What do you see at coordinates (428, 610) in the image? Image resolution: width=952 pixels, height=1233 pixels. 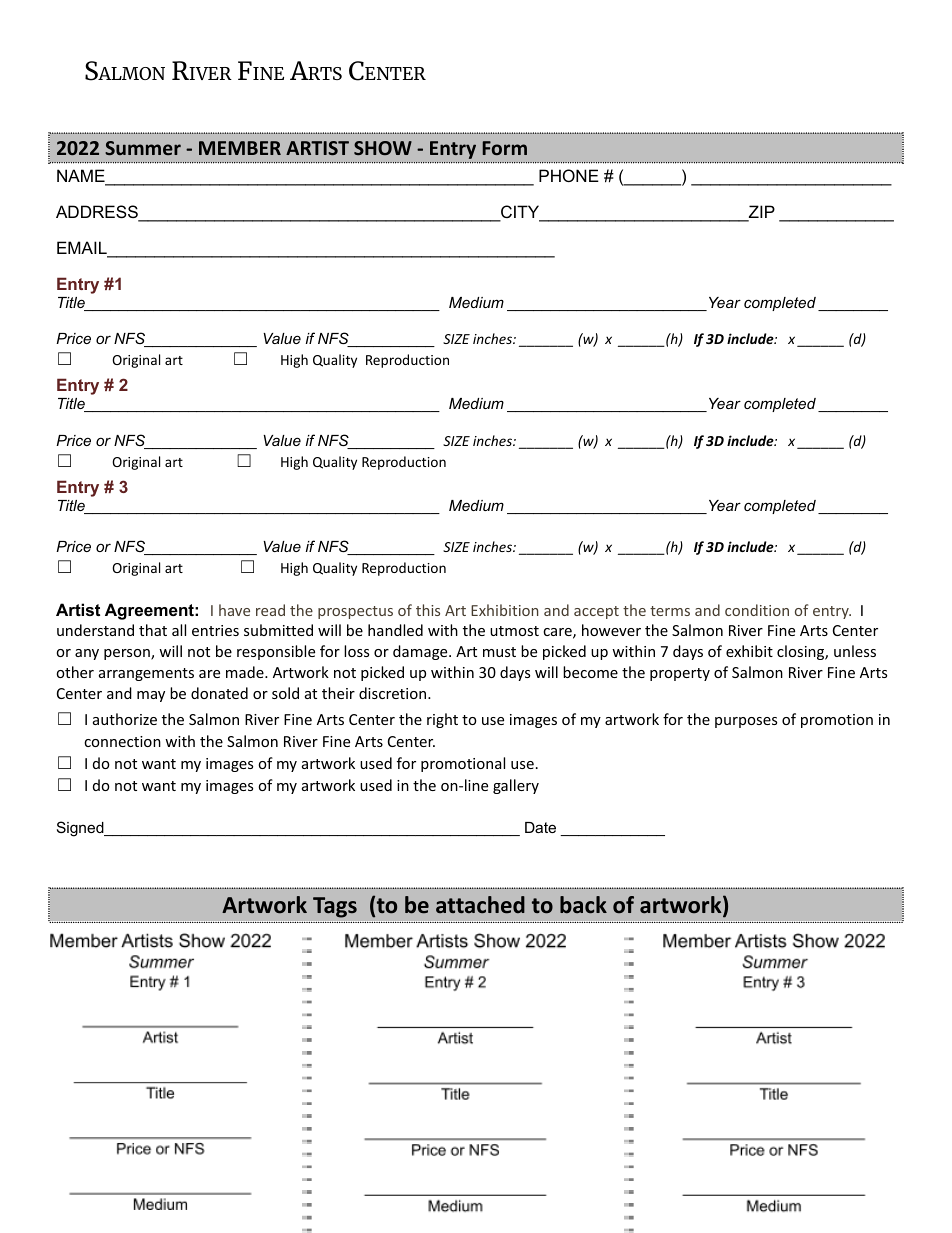 I see `this` at bounding box center [428, 610].
